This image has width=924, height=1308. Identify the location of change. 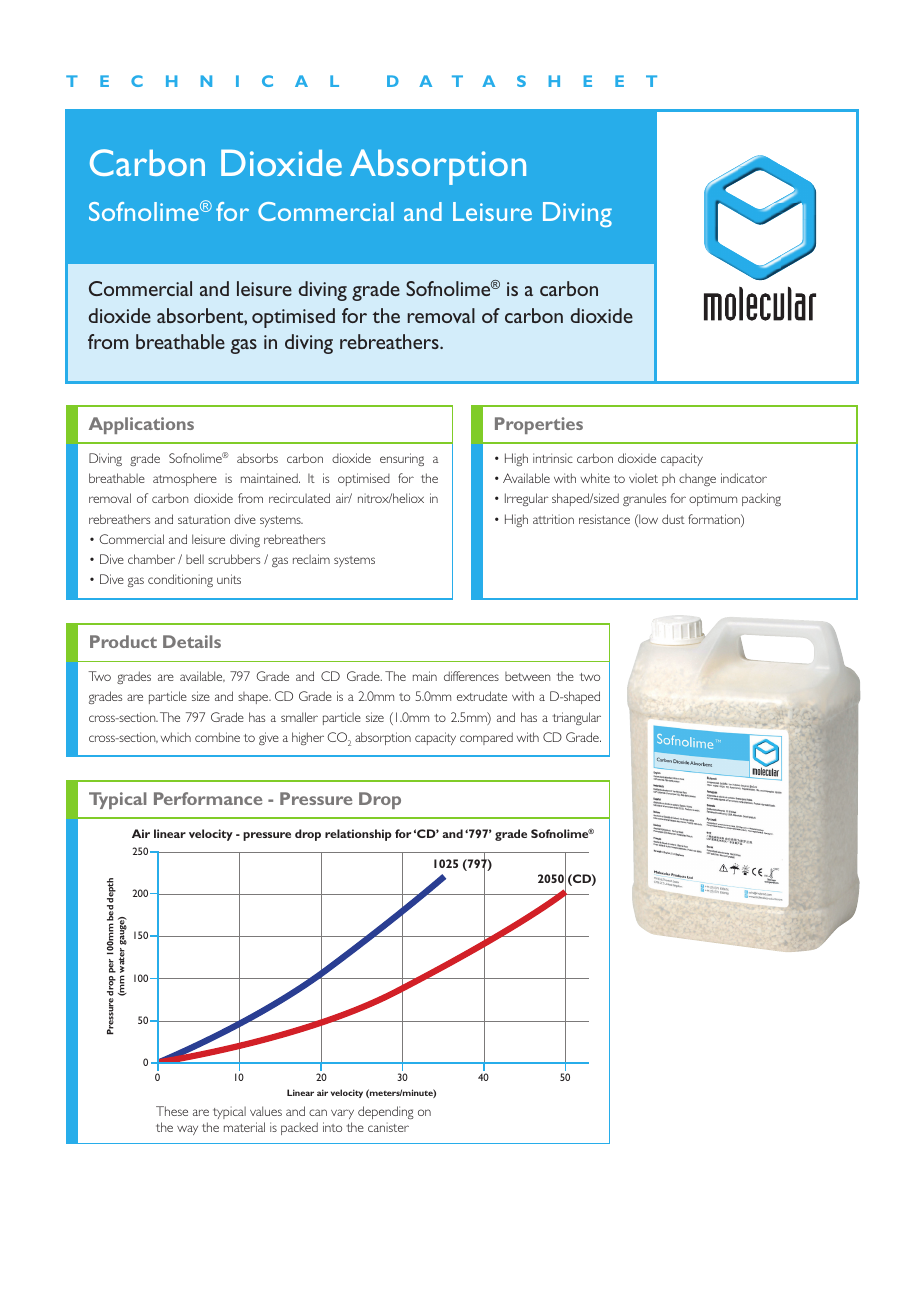
(697, 480).
